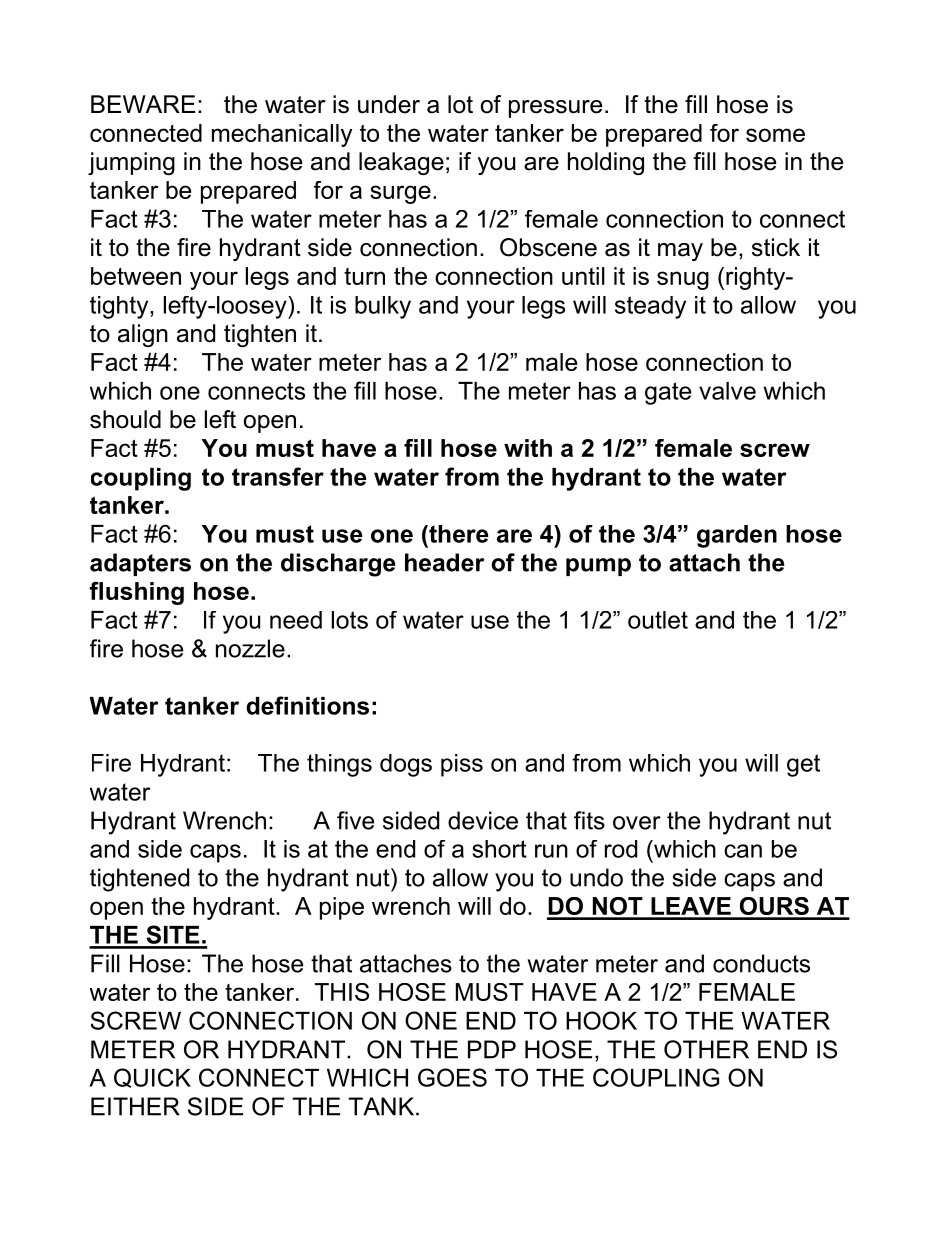 This page has height=1233, width=952. What do you see at coordinates (727, 391) in the page?
I see `valve` at bounding box center [727, 391].
